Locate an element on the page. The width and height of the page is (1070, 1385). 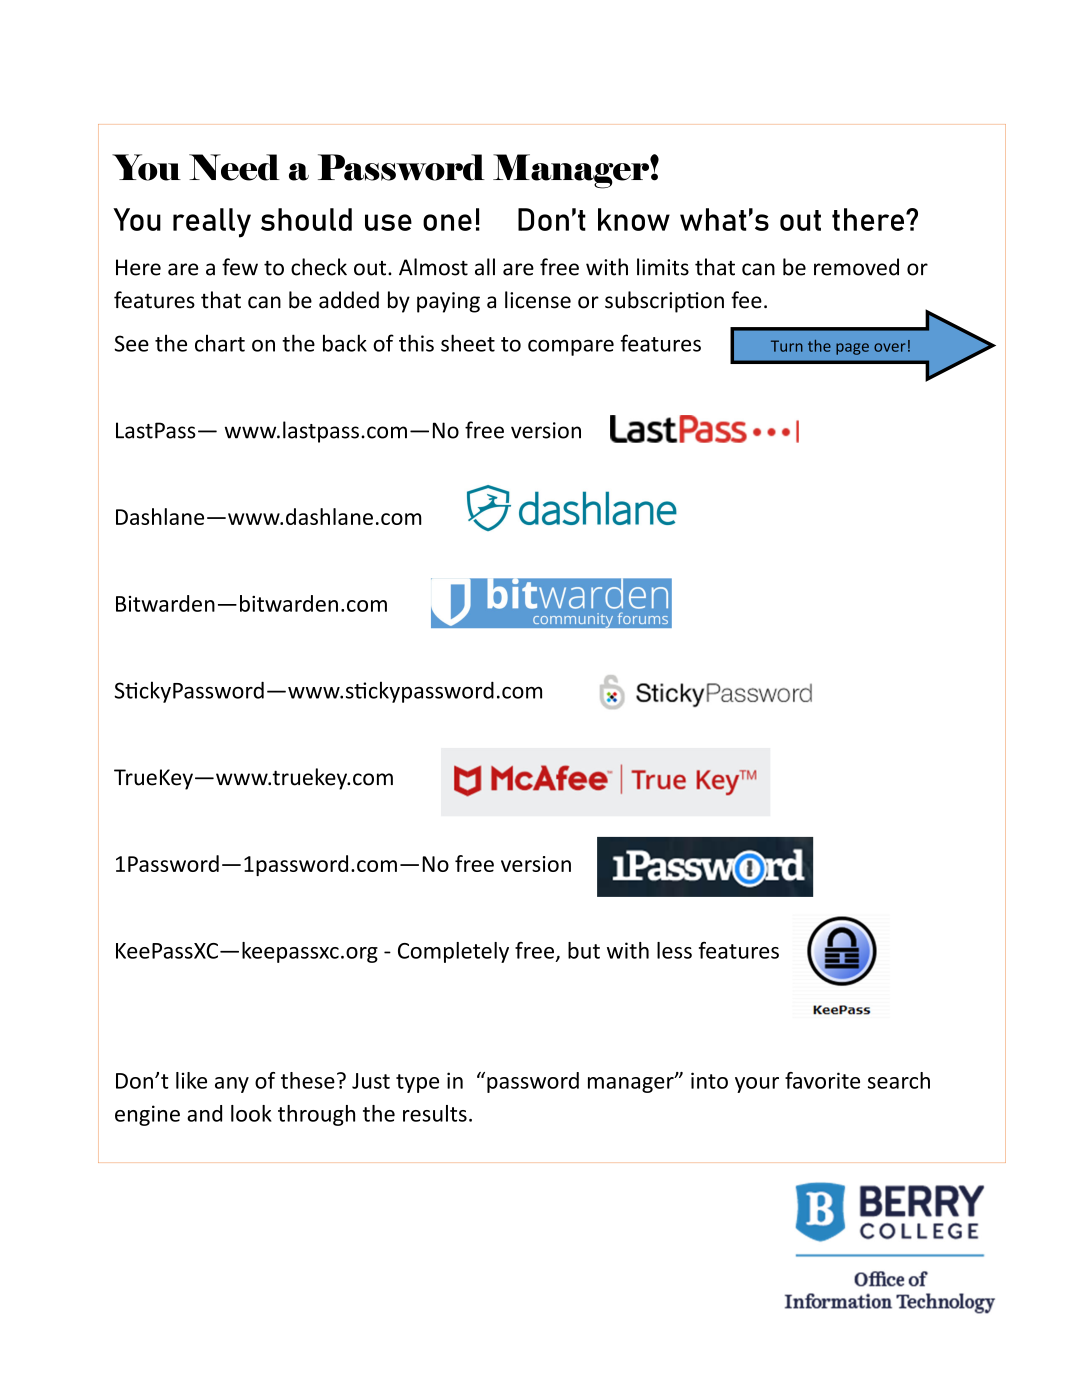
less is located at coordinates (674, 950).
